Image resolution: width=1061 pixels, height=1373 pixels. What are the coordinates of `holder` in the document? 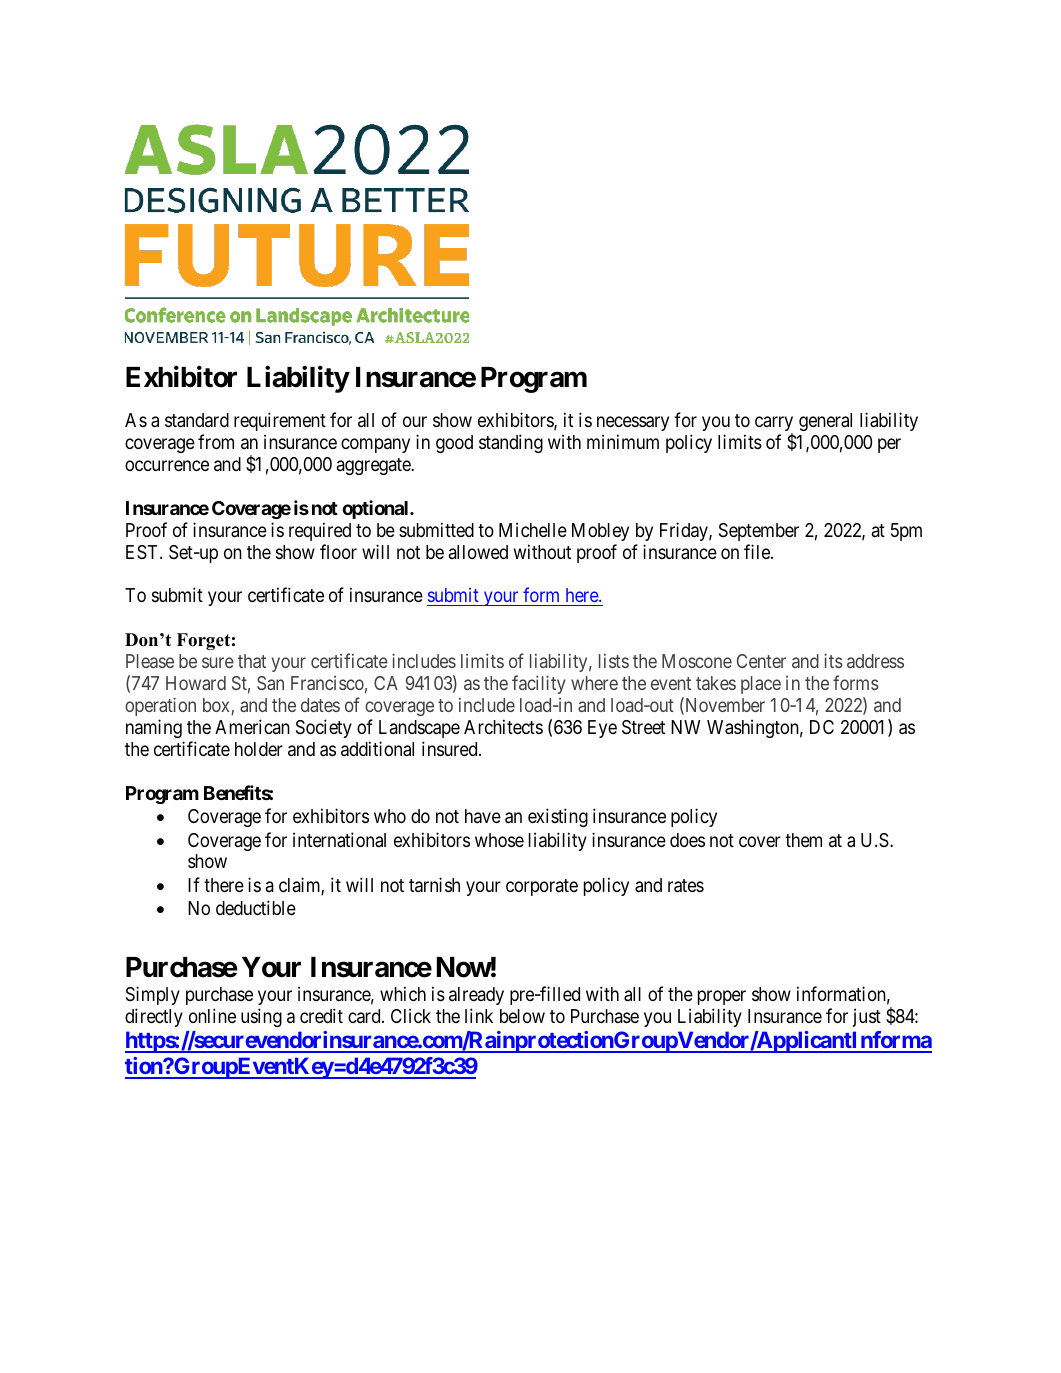 It's located at (259, 749).
